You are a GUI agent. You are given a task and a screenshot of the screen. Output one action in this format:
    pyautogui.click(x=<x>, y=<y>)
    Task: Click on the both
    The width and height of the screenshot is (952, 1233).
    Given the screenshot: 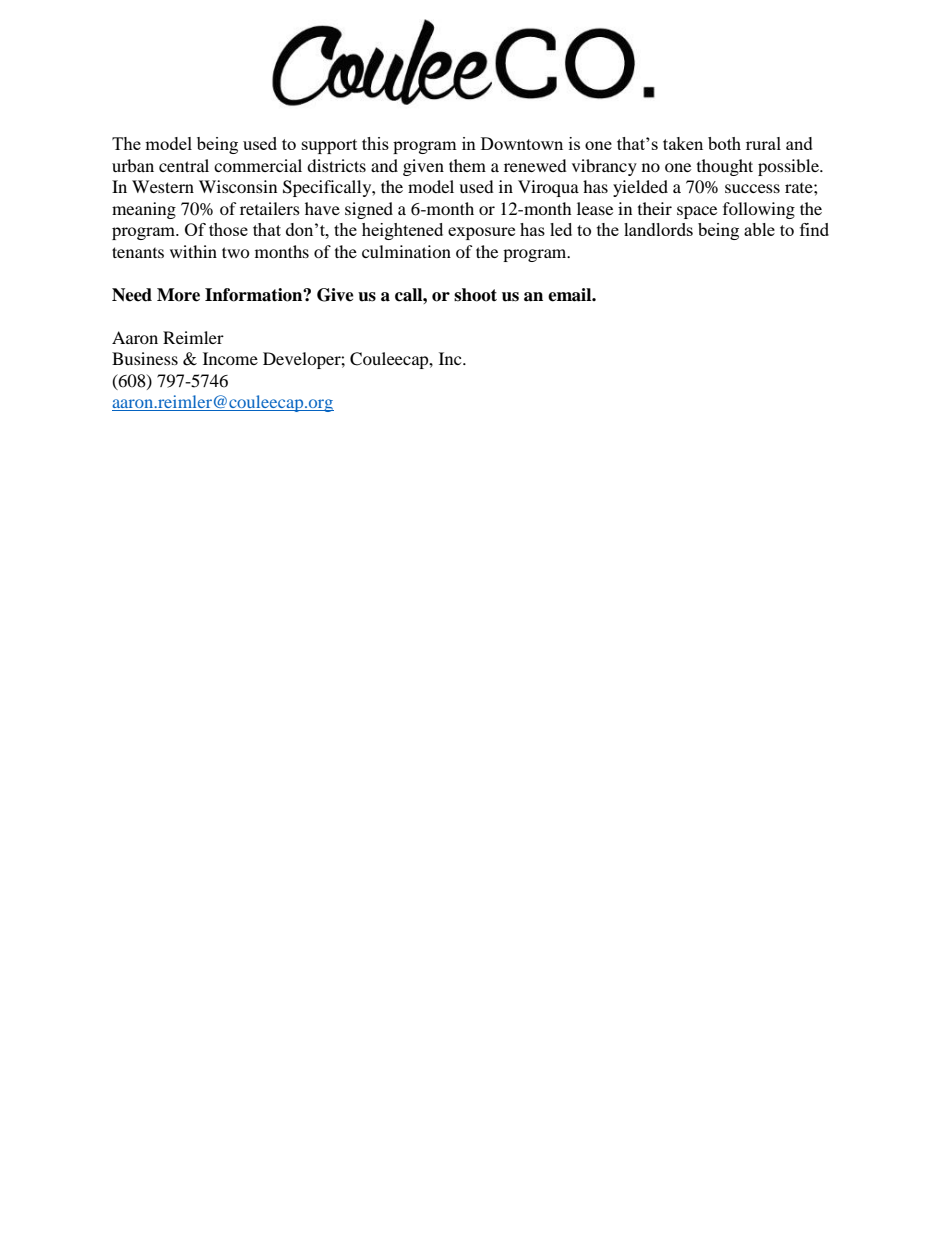 What is the action you would take?
    pyautogui.click(x=724, y=143)
